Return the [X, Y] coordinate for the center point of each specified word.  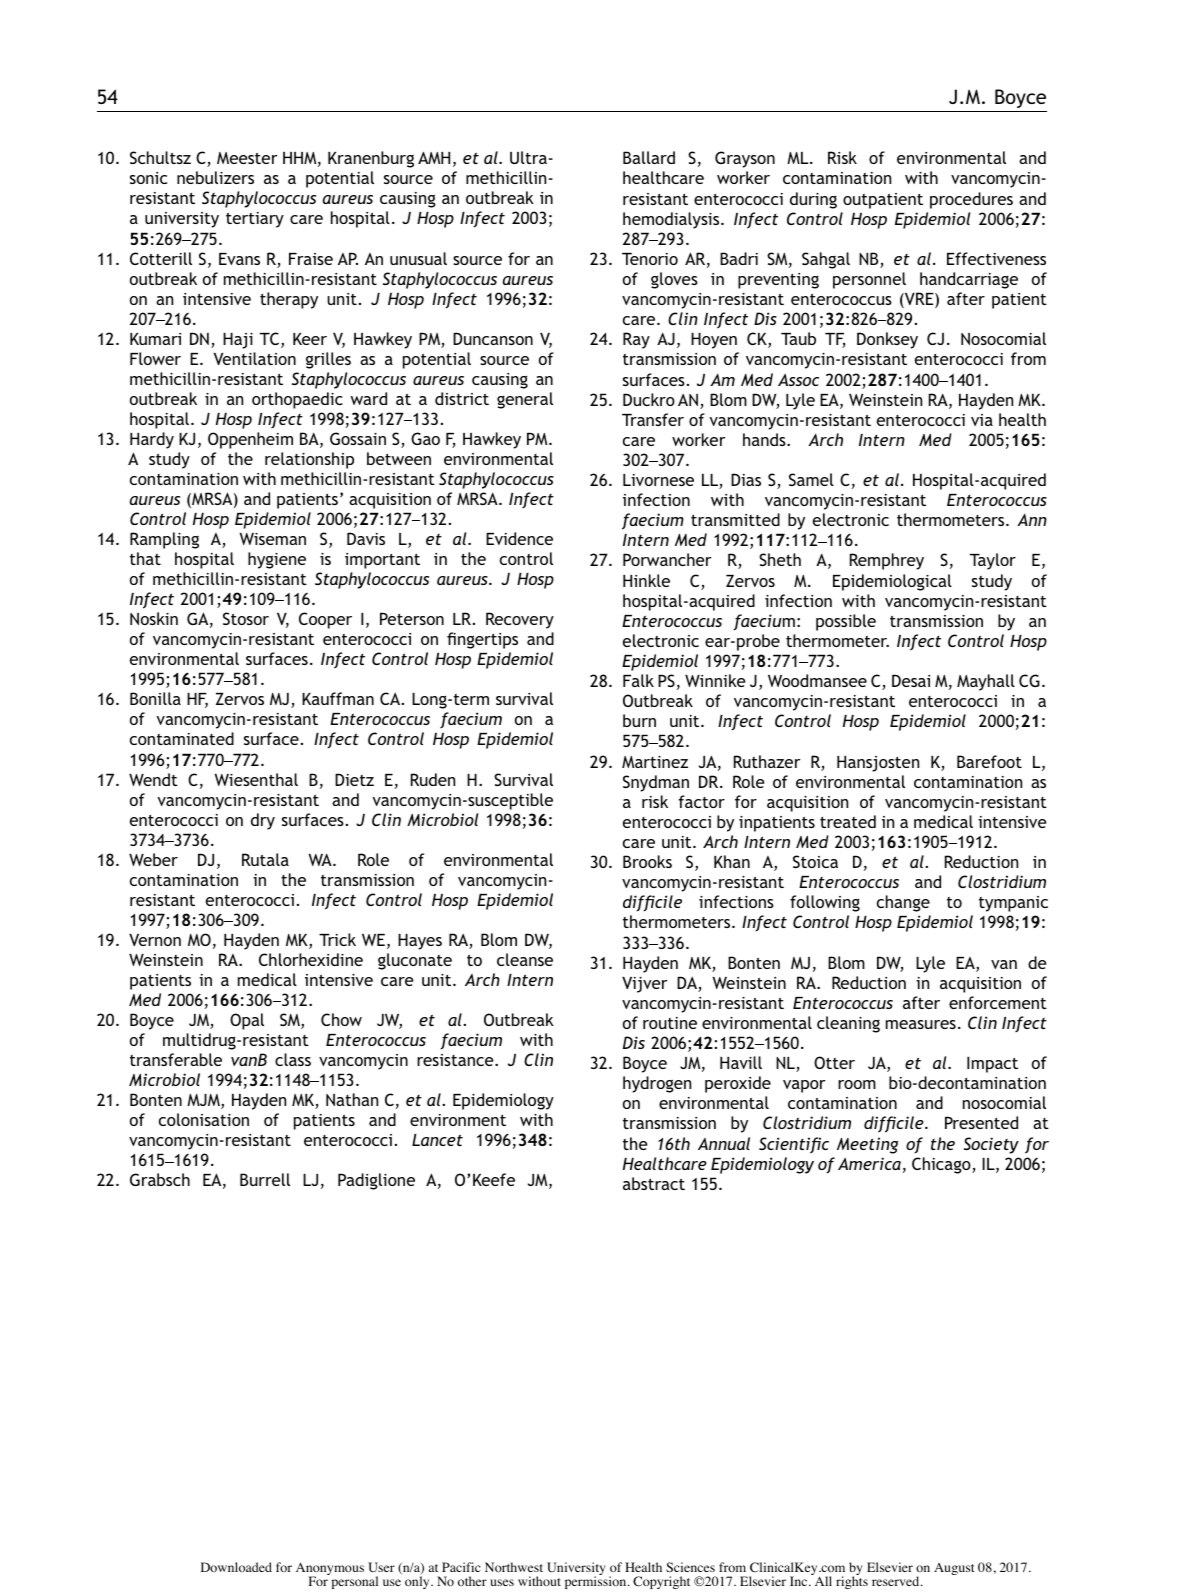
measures [921, 1024]
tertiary [255, 220]
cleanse [525, 959]
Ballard [649, 157]
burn [639, 720]
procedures [971, 200]
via [982, 420]
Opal [247, 1021]
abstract [654, 1183]
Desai [911, 680]
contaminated [182, 738]
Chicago [942, 1165]
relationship [309, 460]
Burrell [265, 1179]
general [525, 400]
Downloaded [236, 1567]
